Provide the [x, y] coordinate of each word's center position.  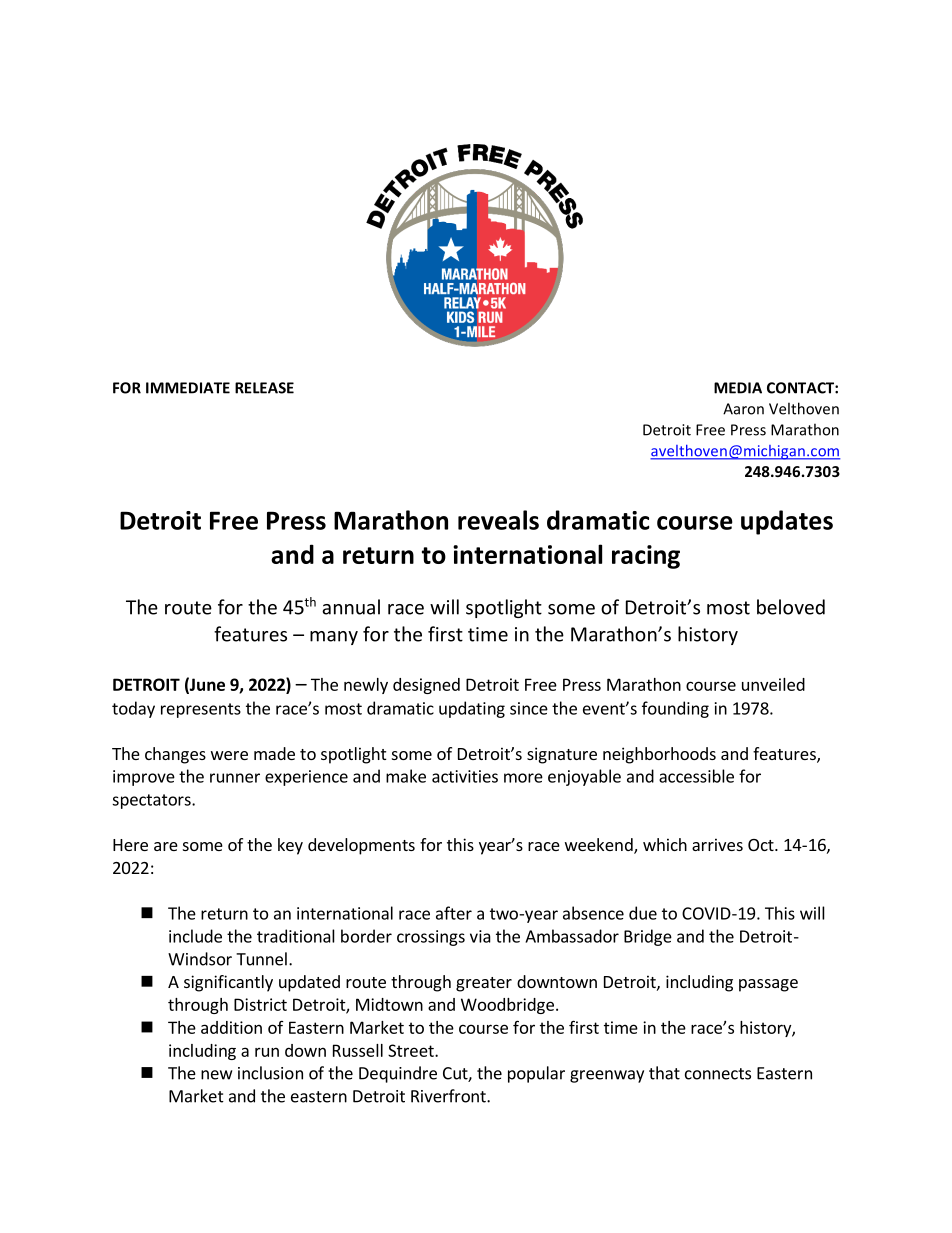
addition [231, 1027]
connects [718, 1074]
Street [412, 1050]
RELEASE [264, 388]
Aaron [743, 409]
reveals [498, 520]
